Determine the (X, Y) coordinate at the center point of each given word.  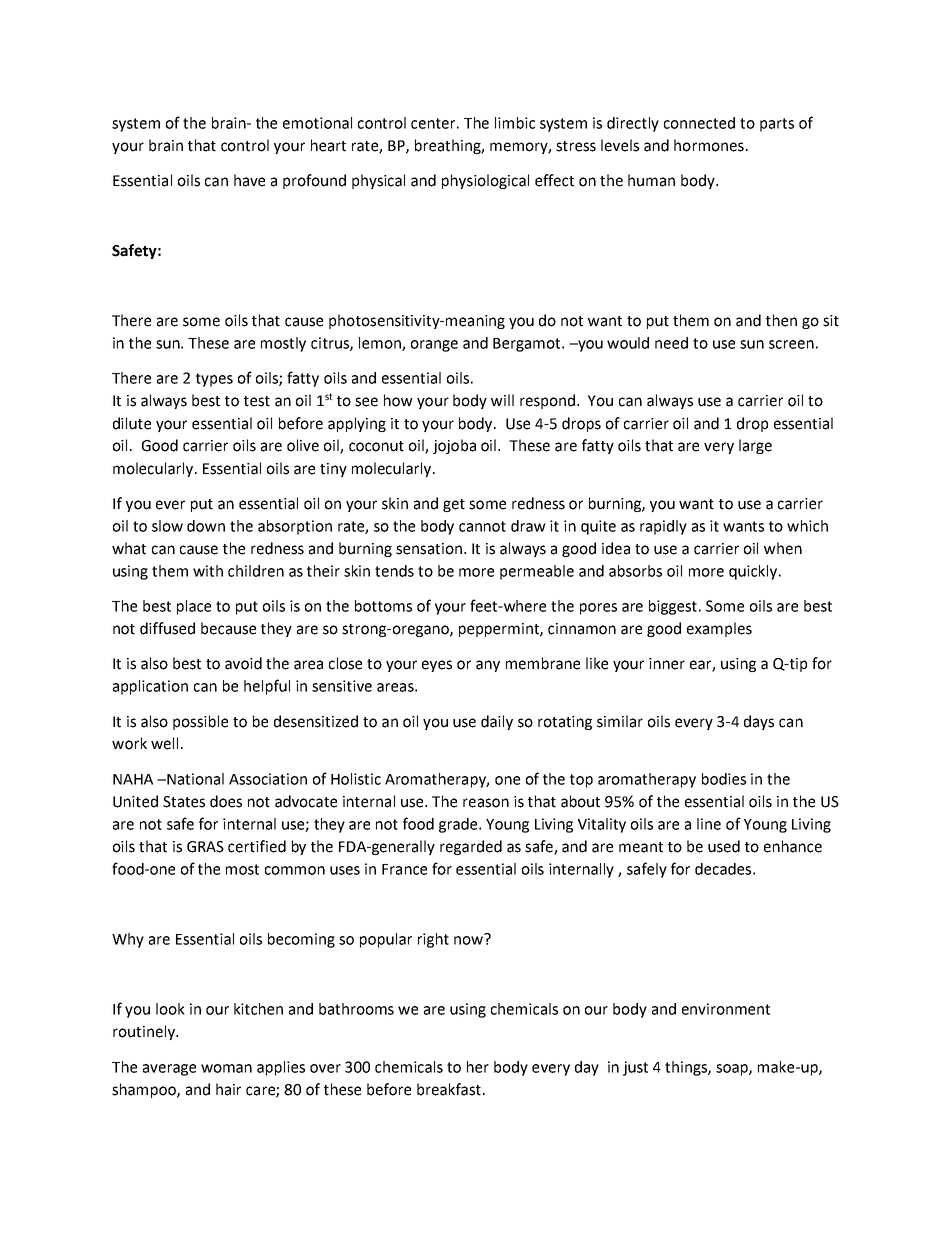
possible (200, 722)
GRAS (205, 847)
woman (226, 1068)
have (249, 180)
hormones (709, 145)
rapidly (663, 527)
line (709, 824)
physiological (485, 181)
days (759, 722)
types (214, 380)
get (454, 505)
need (671, 343)
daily (497, 722)
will (502, 400)
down (206, 526)
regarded (471, 847)
